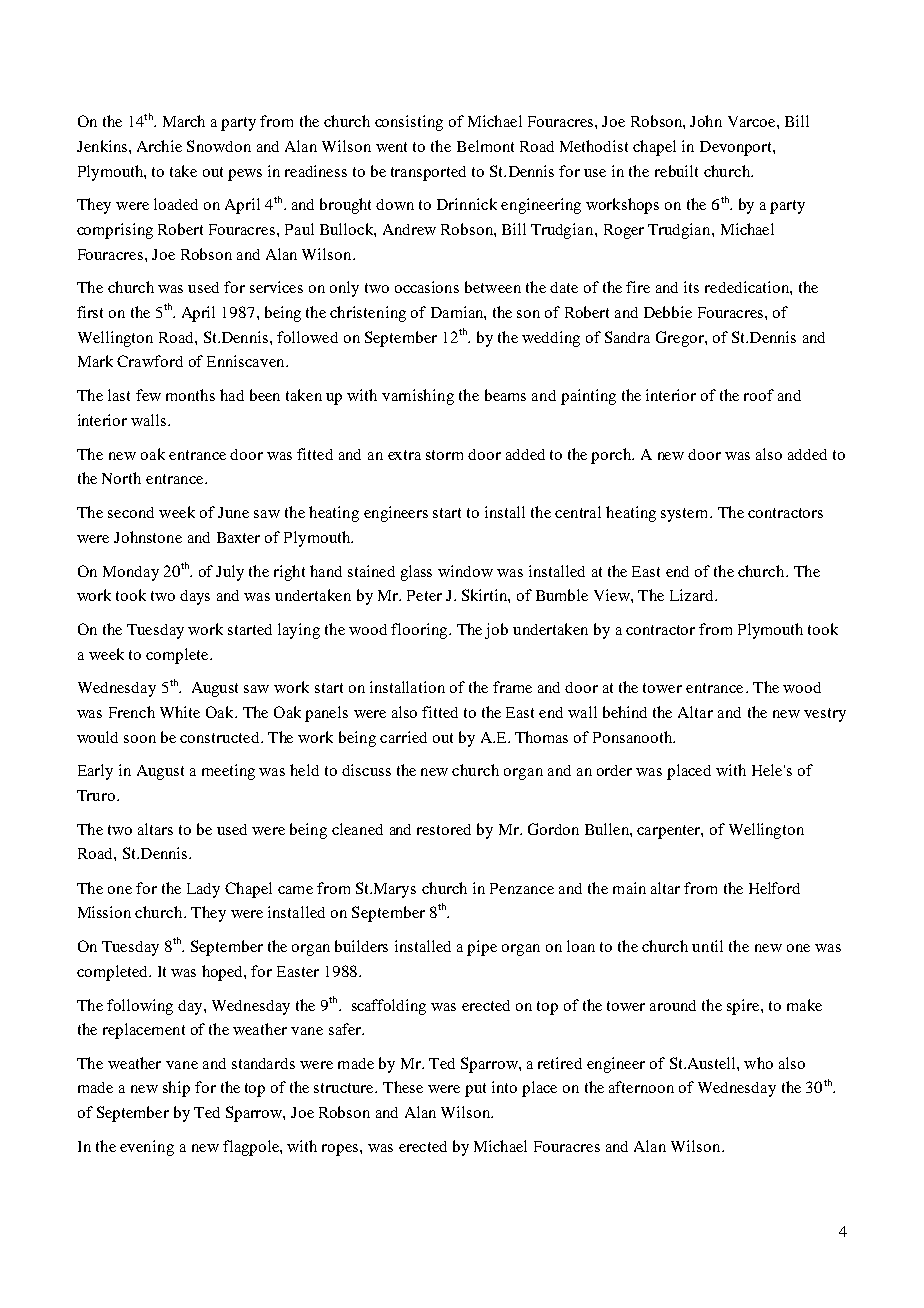  What do you see at coordinates (176, 1089) in the document?
I see `ship` at bounding box center [176, 1089].
